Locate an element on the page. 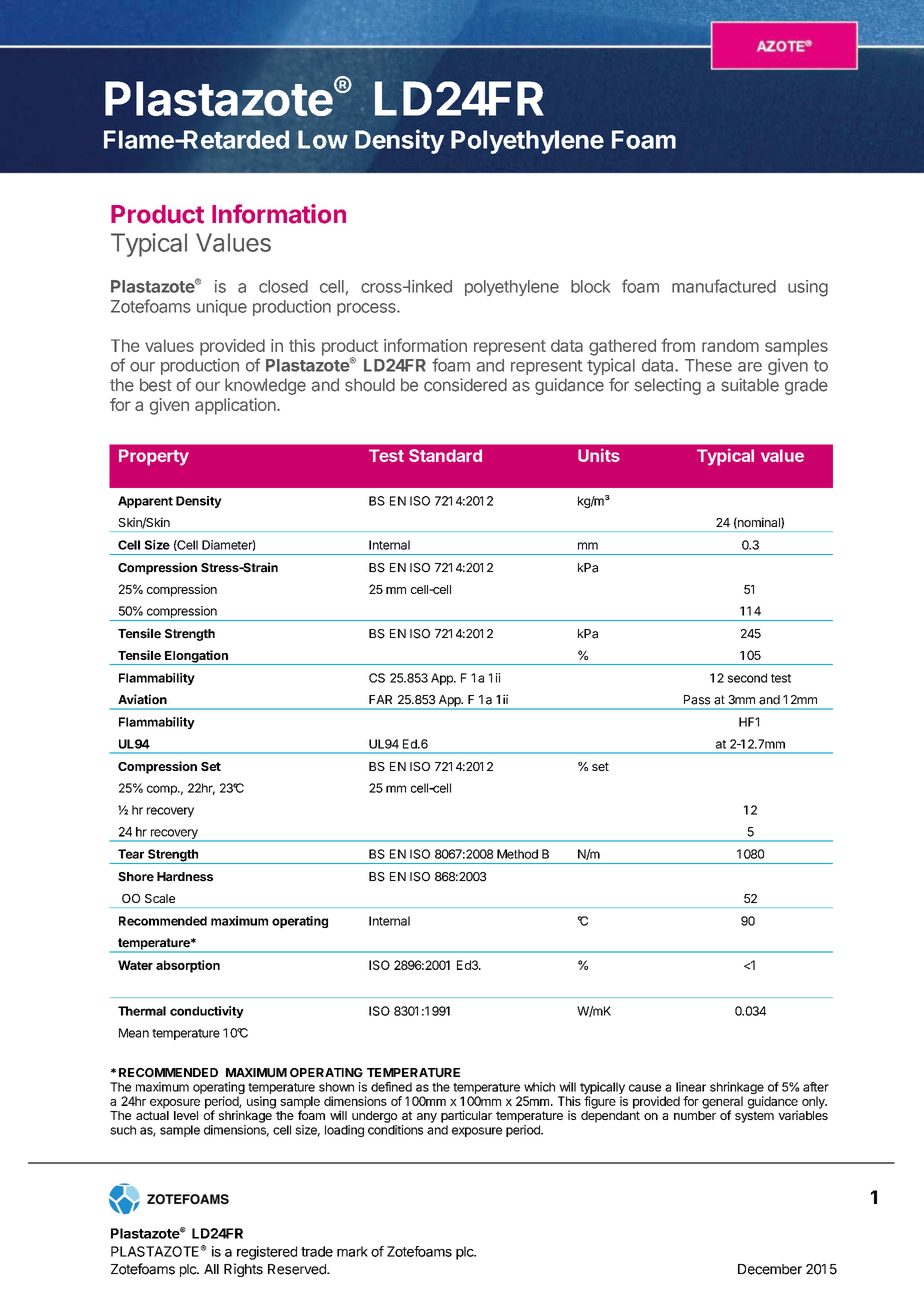  Low is located at coordinates (323, 139).
